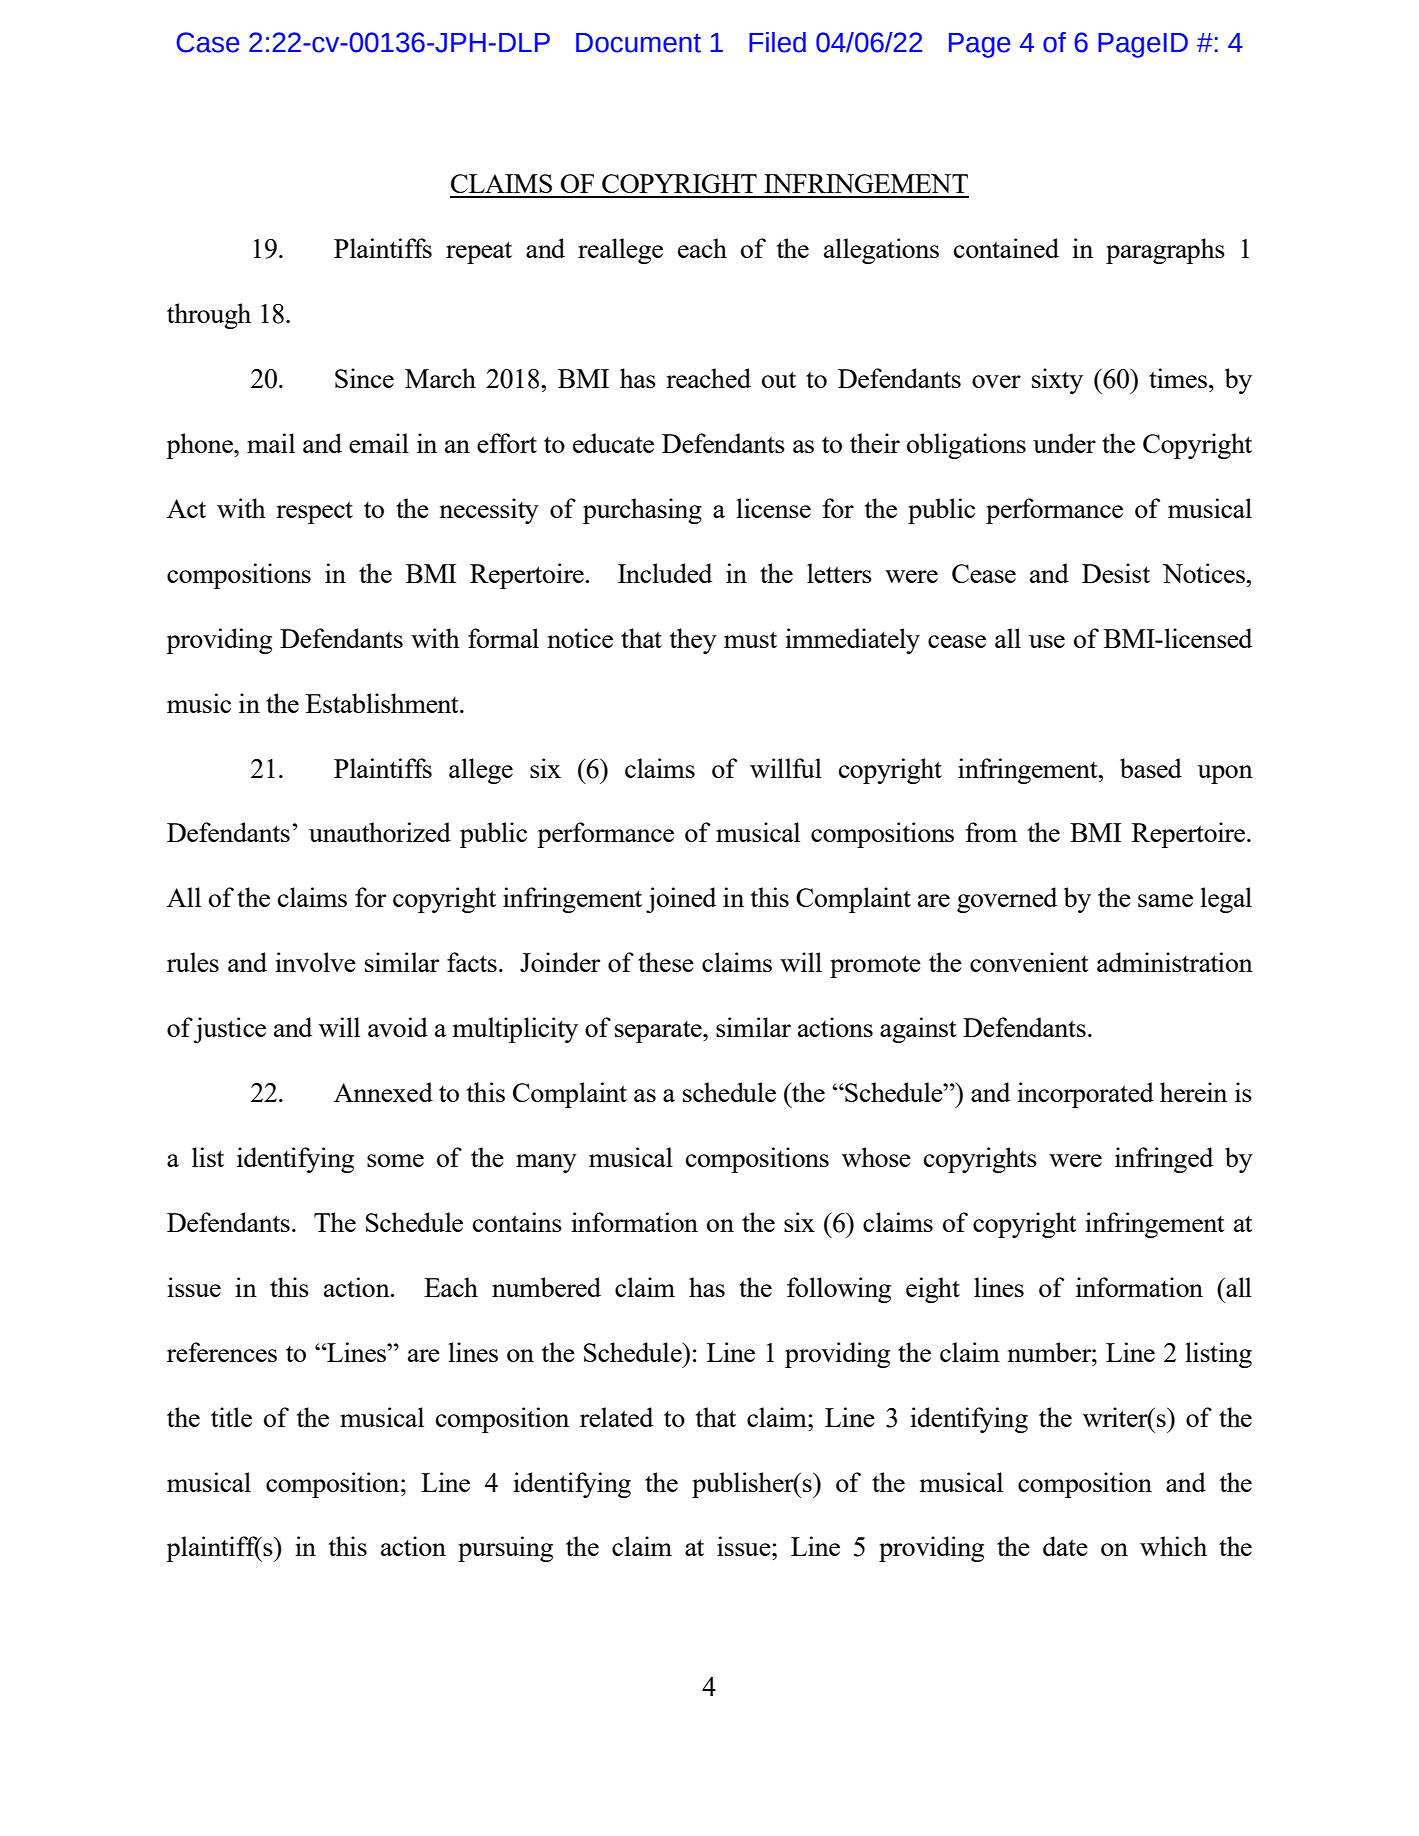 This image has width=1419, height=1836. Describe the element at coordinates (314, 512) in the image. I see `respect` at that location.
